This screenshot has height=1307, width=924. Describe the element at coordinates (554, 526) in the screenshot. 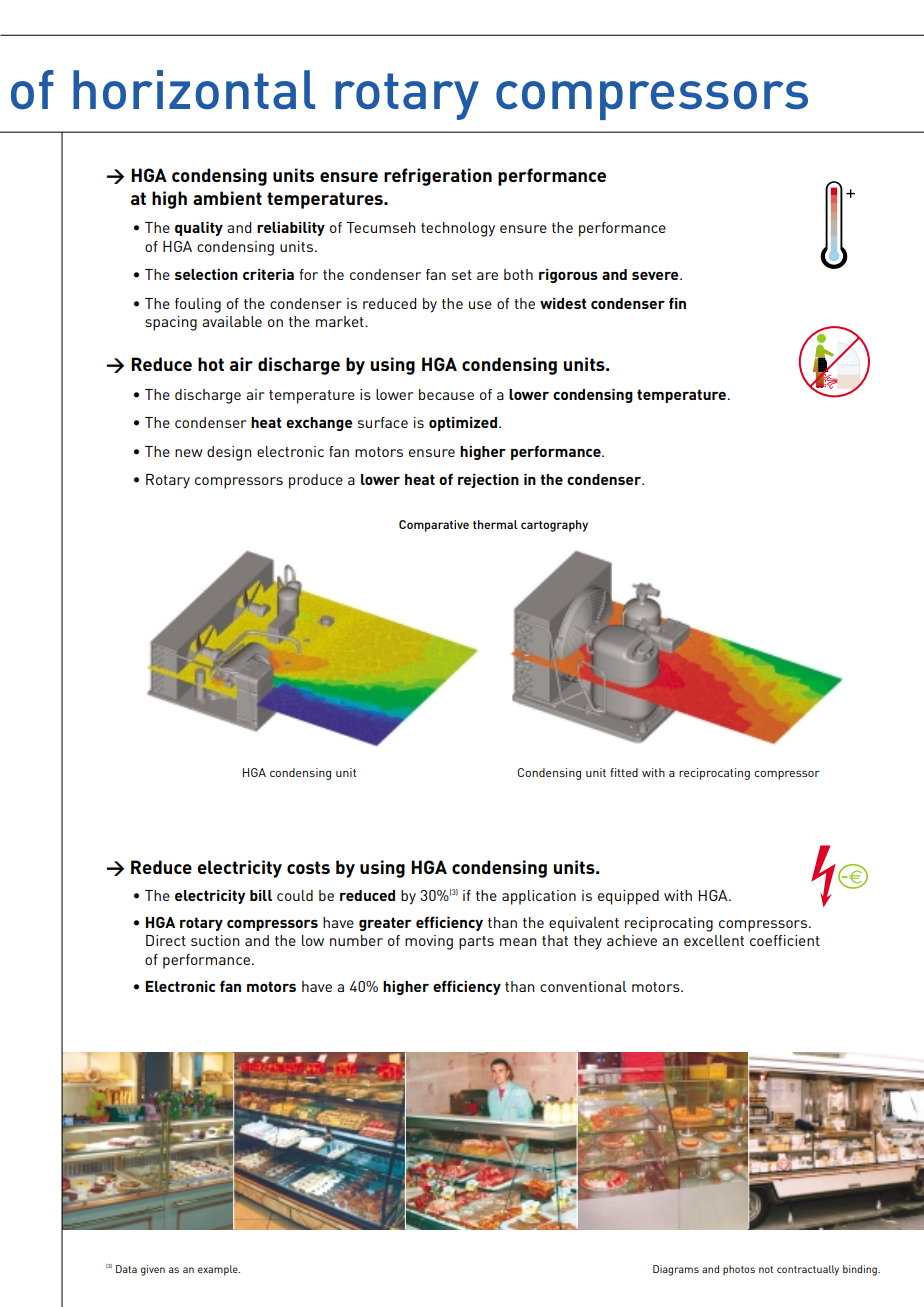

I see `cartography` at that location.
